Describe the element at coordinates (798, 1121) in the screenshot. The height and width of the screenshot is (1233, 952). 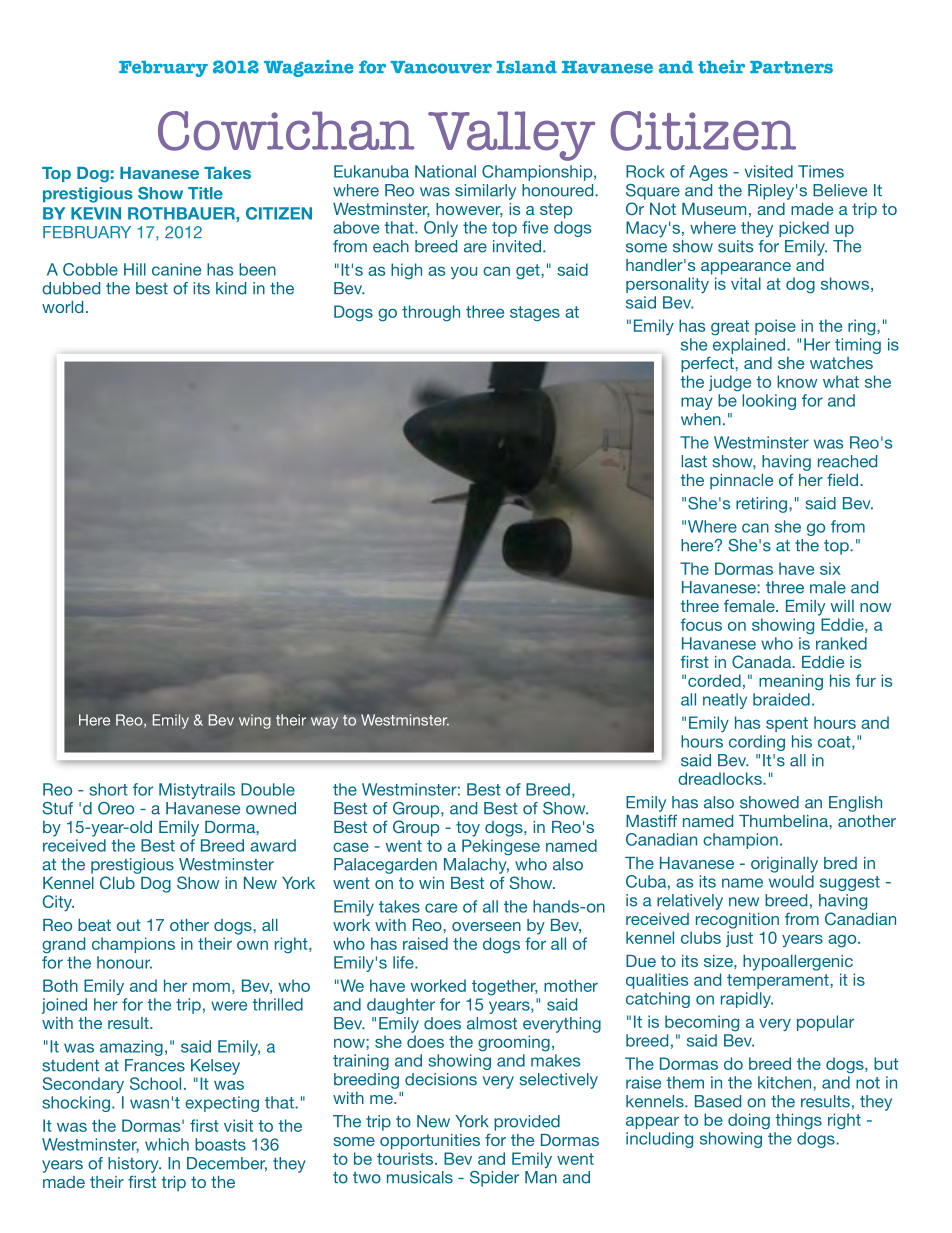
I see `things` at that location.
